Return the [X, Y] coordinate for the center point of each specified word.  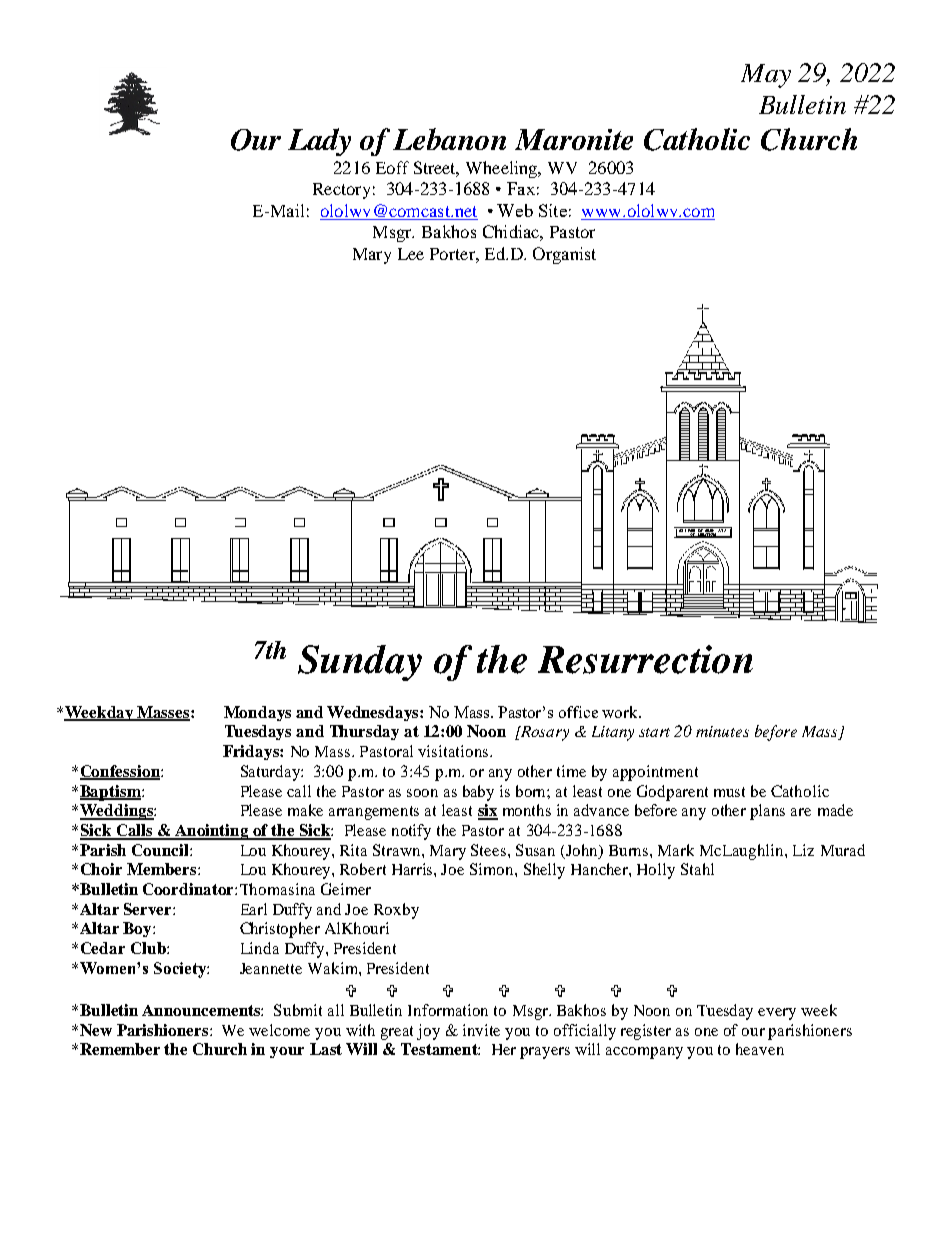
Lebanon [449, 139]
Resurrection [645, 659]
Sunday [360, 663]
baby [478, 793]
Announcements [202, 1010]
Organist [564, 255]
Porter [453, 254]
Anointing [212, 832]
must [729, 792]
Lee [411, 254]
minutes [722, 731]
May [766, 76]
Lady [319, 142]
